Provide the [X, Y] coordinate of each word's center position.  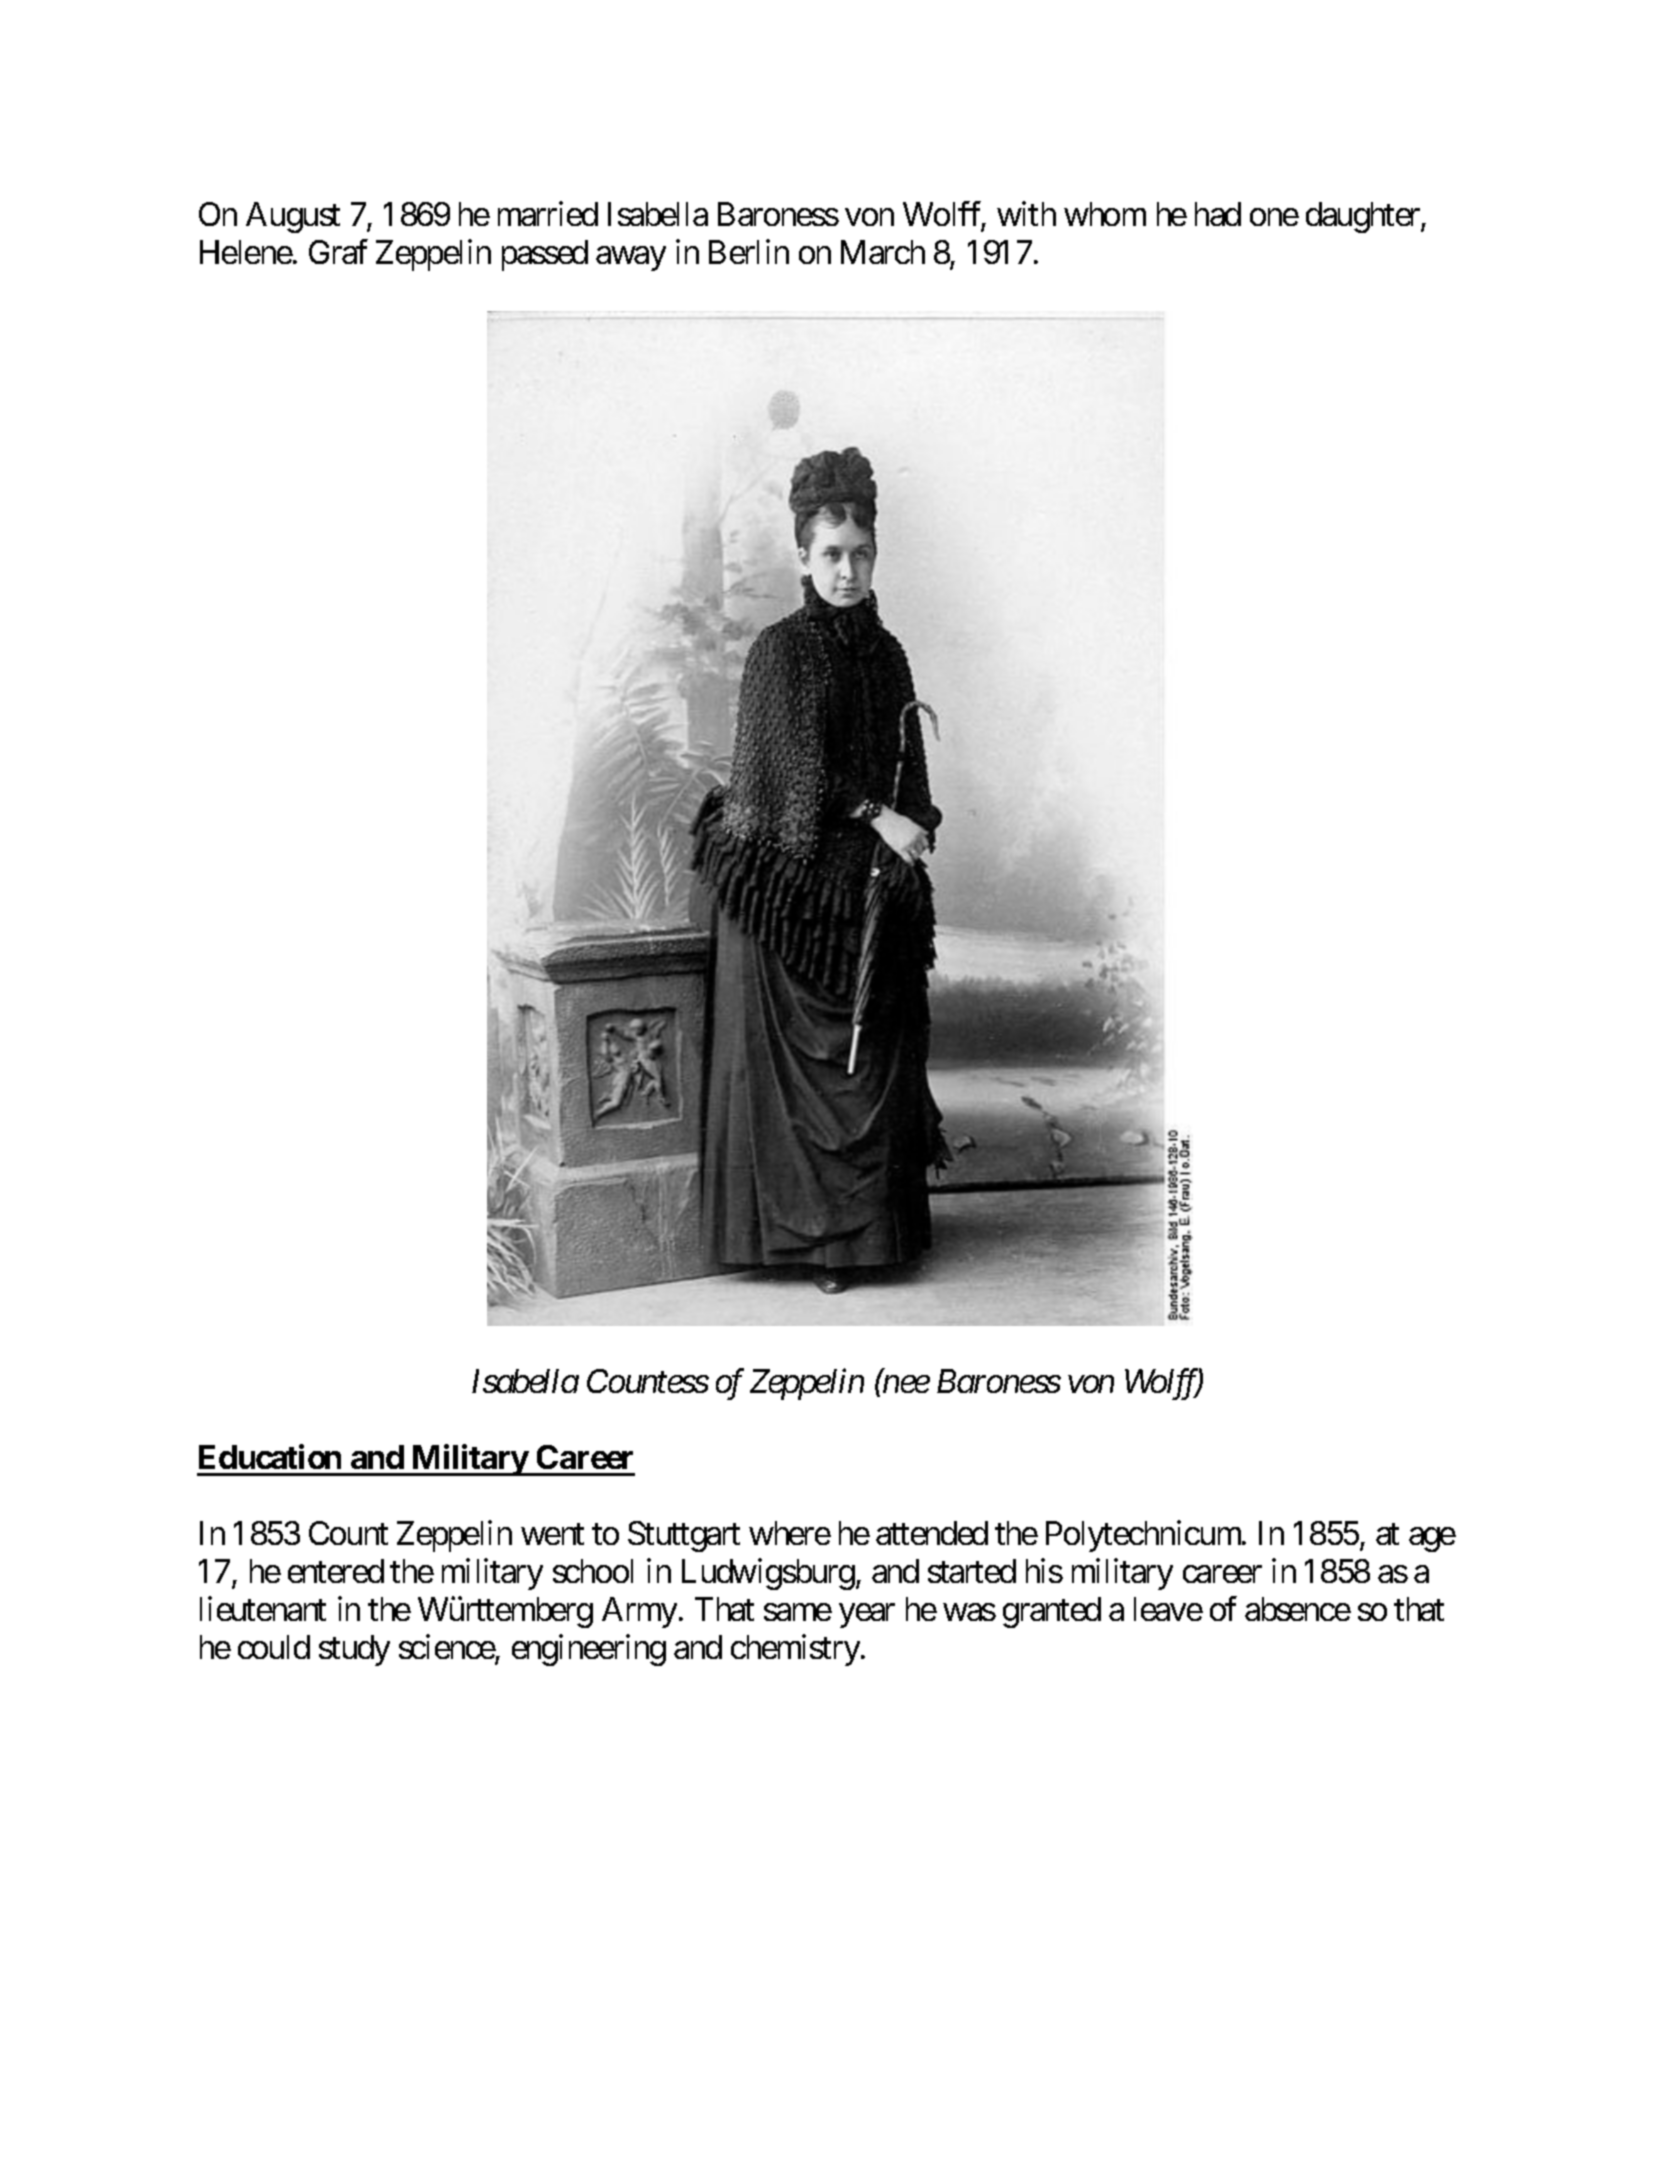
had [1218, 214]
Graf [338, 251]
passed [545, 255]
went [552, 1534]
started [972, 1571]
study [354, 1650]
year [867, 1616]
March [883, 252]
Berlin [749, 251]
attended [932, 1533]
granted [1052, 1612]
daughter [1364, 217]
